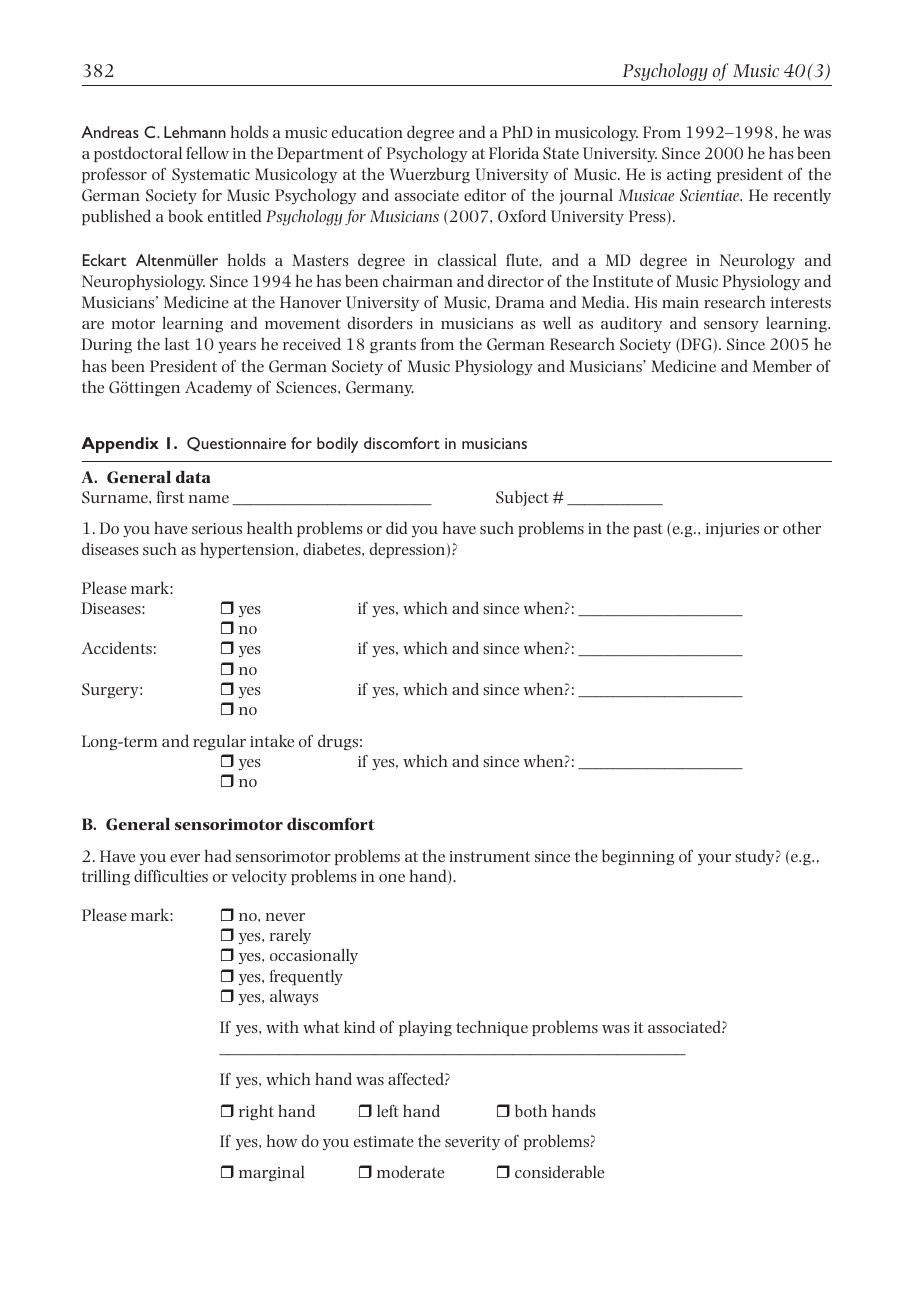 Image resolution: width=924 pixels, height=1316 pixels. What do you see at coordinates (207, 153) in the document?
I see `fellow` at bounding box center [207, 153].
